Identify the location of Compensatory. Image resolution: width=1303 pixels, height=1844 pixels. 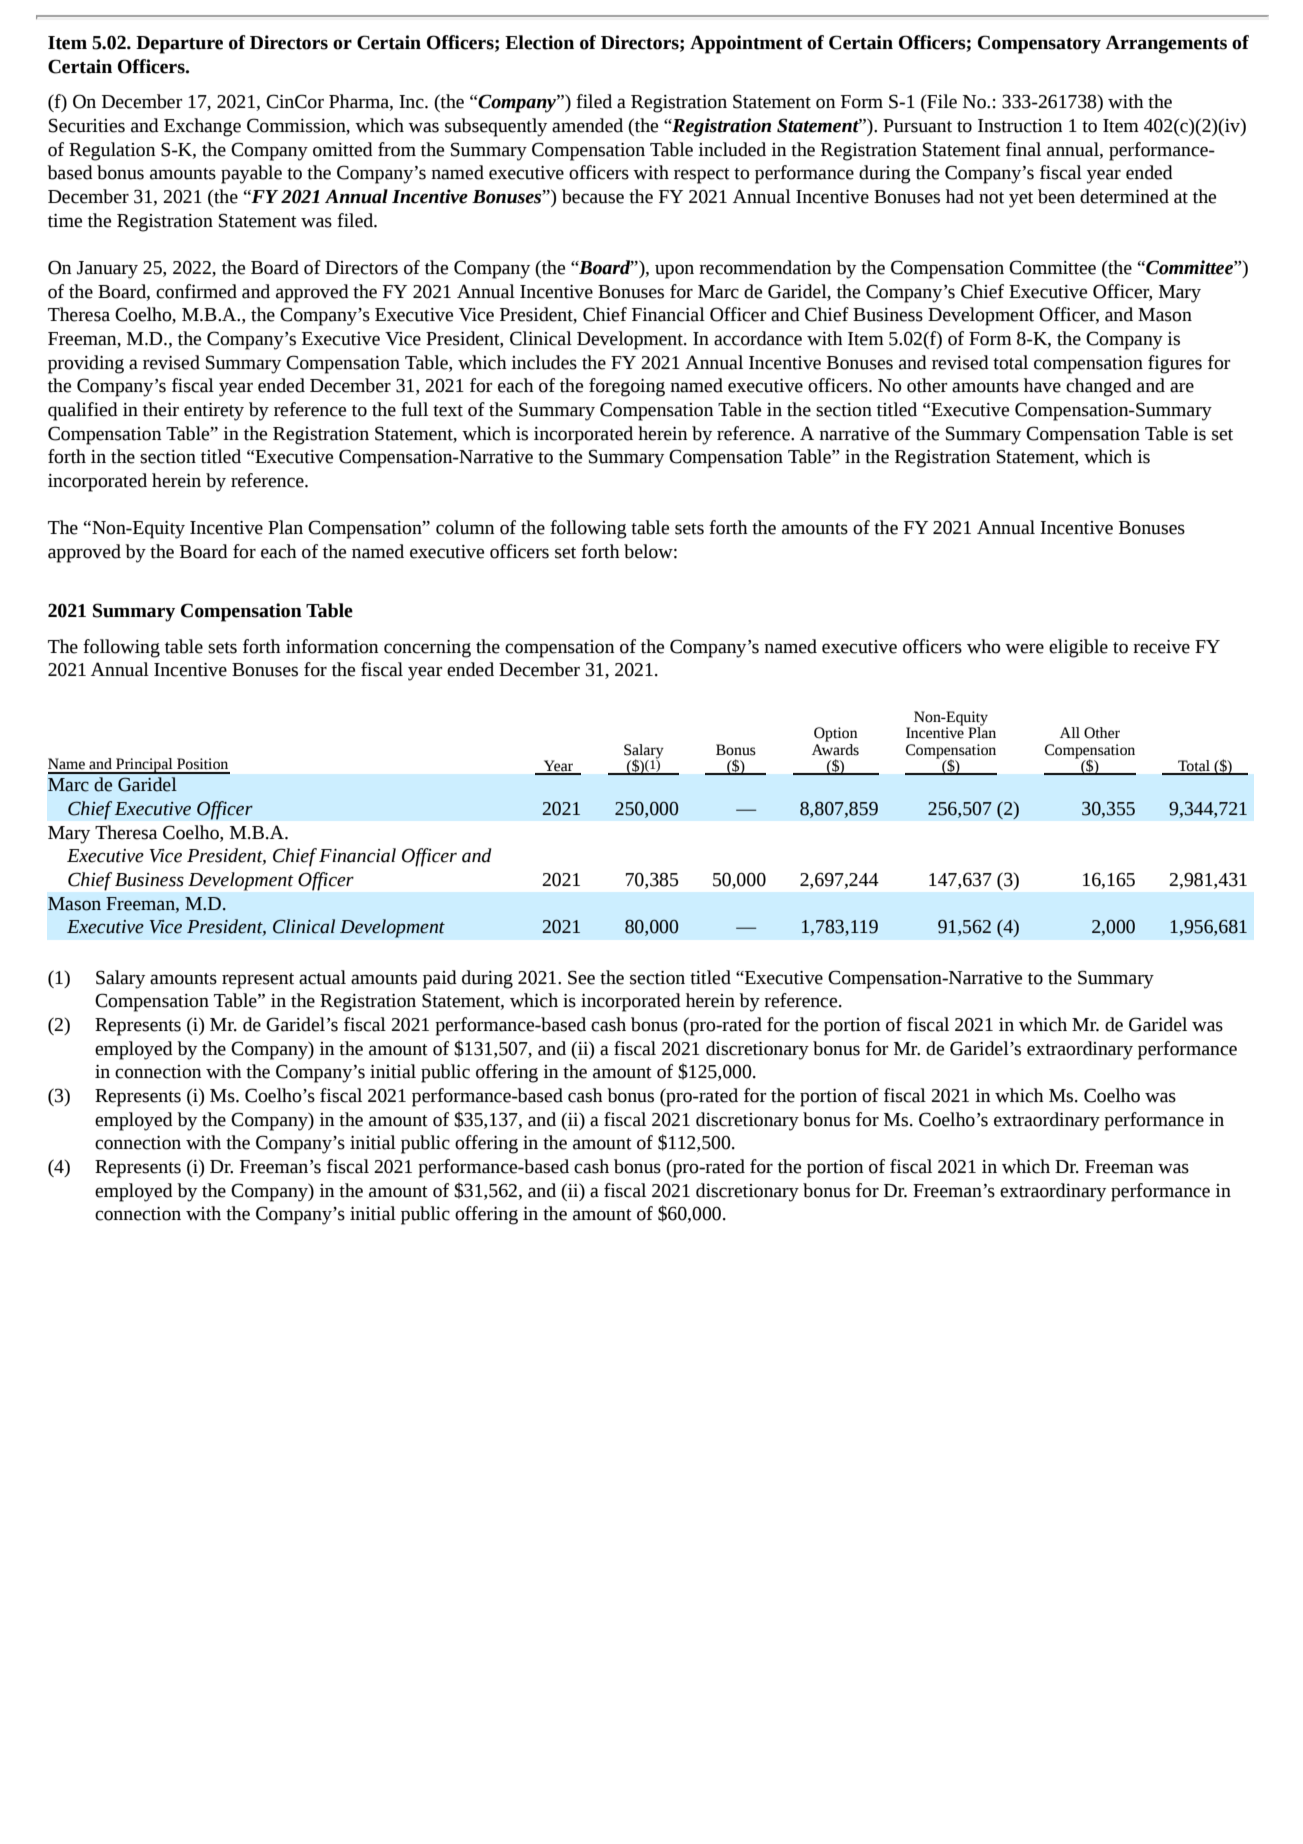
(1039, 44).
